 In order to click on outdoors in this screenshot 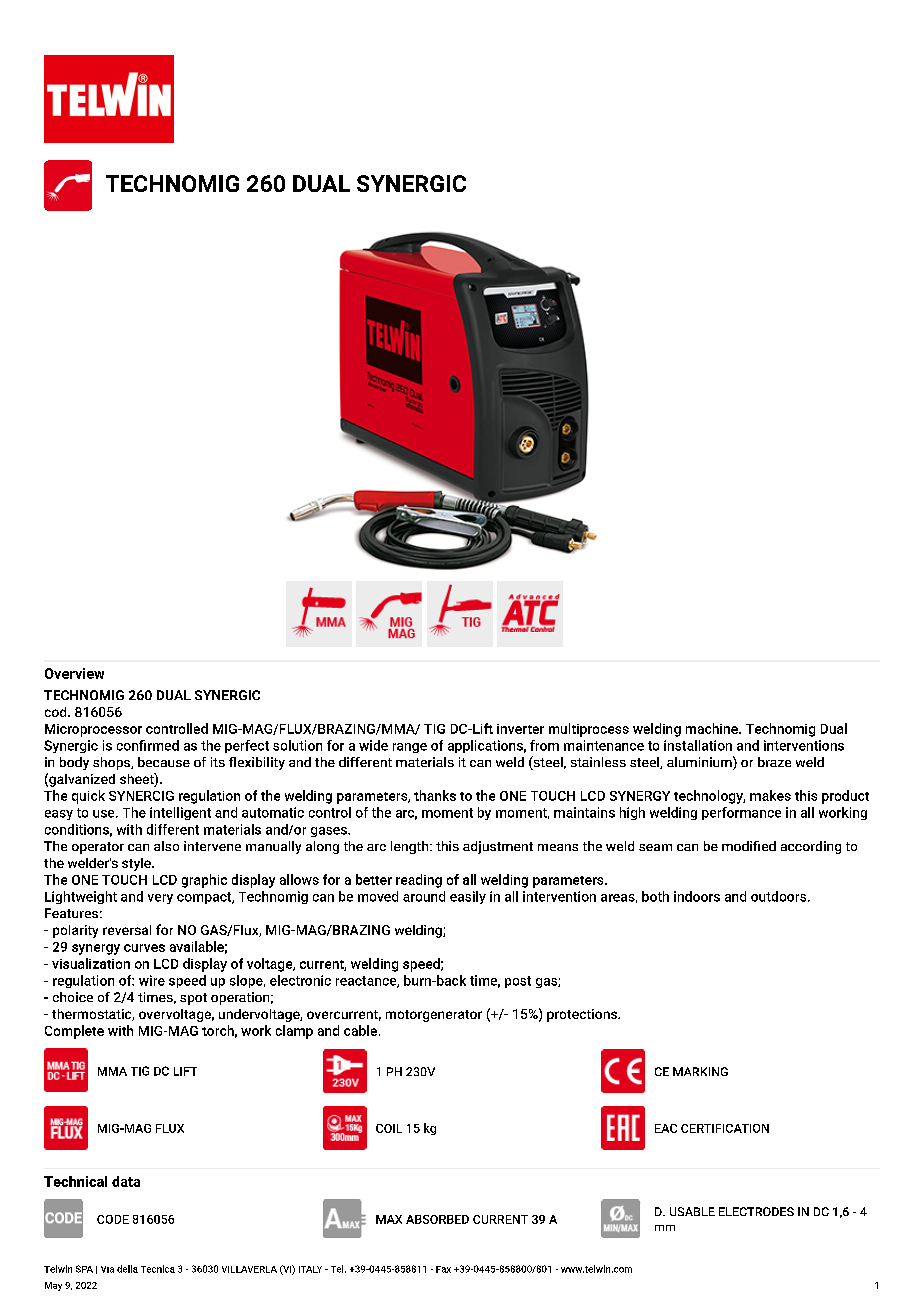, I will do `click(780, 896)`.
